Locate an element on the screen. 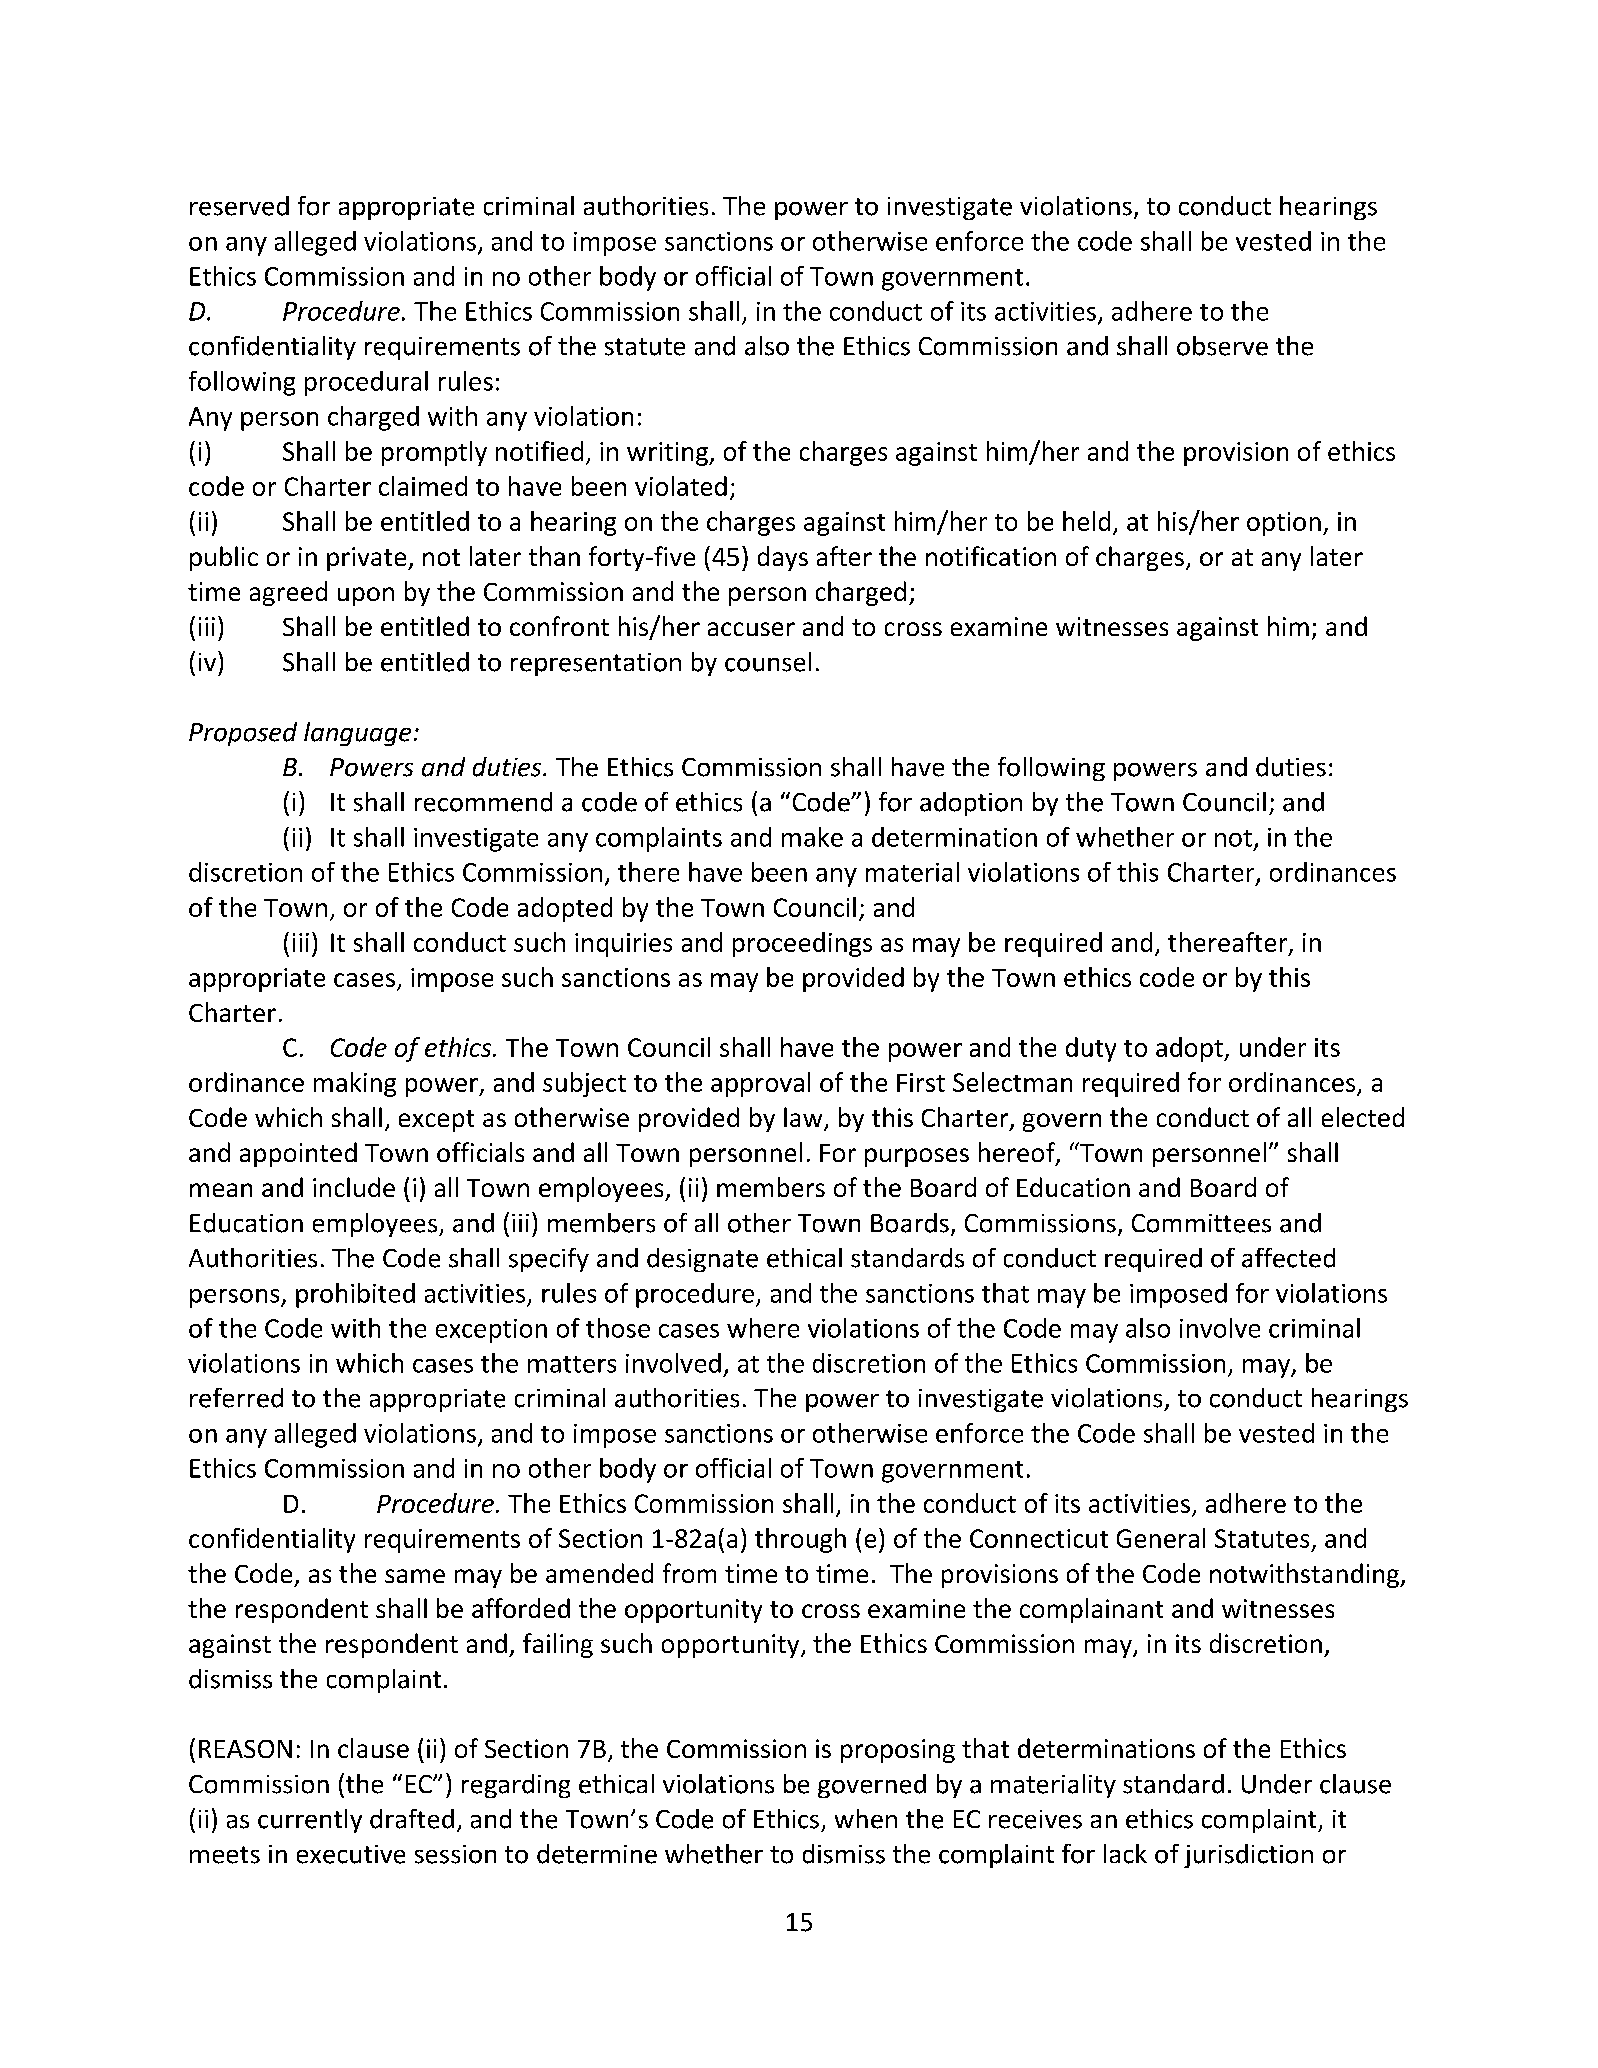 The height and width of the screenshot is (2068, 1598). jurisdiction is located at coordinates (1248, 1856).
